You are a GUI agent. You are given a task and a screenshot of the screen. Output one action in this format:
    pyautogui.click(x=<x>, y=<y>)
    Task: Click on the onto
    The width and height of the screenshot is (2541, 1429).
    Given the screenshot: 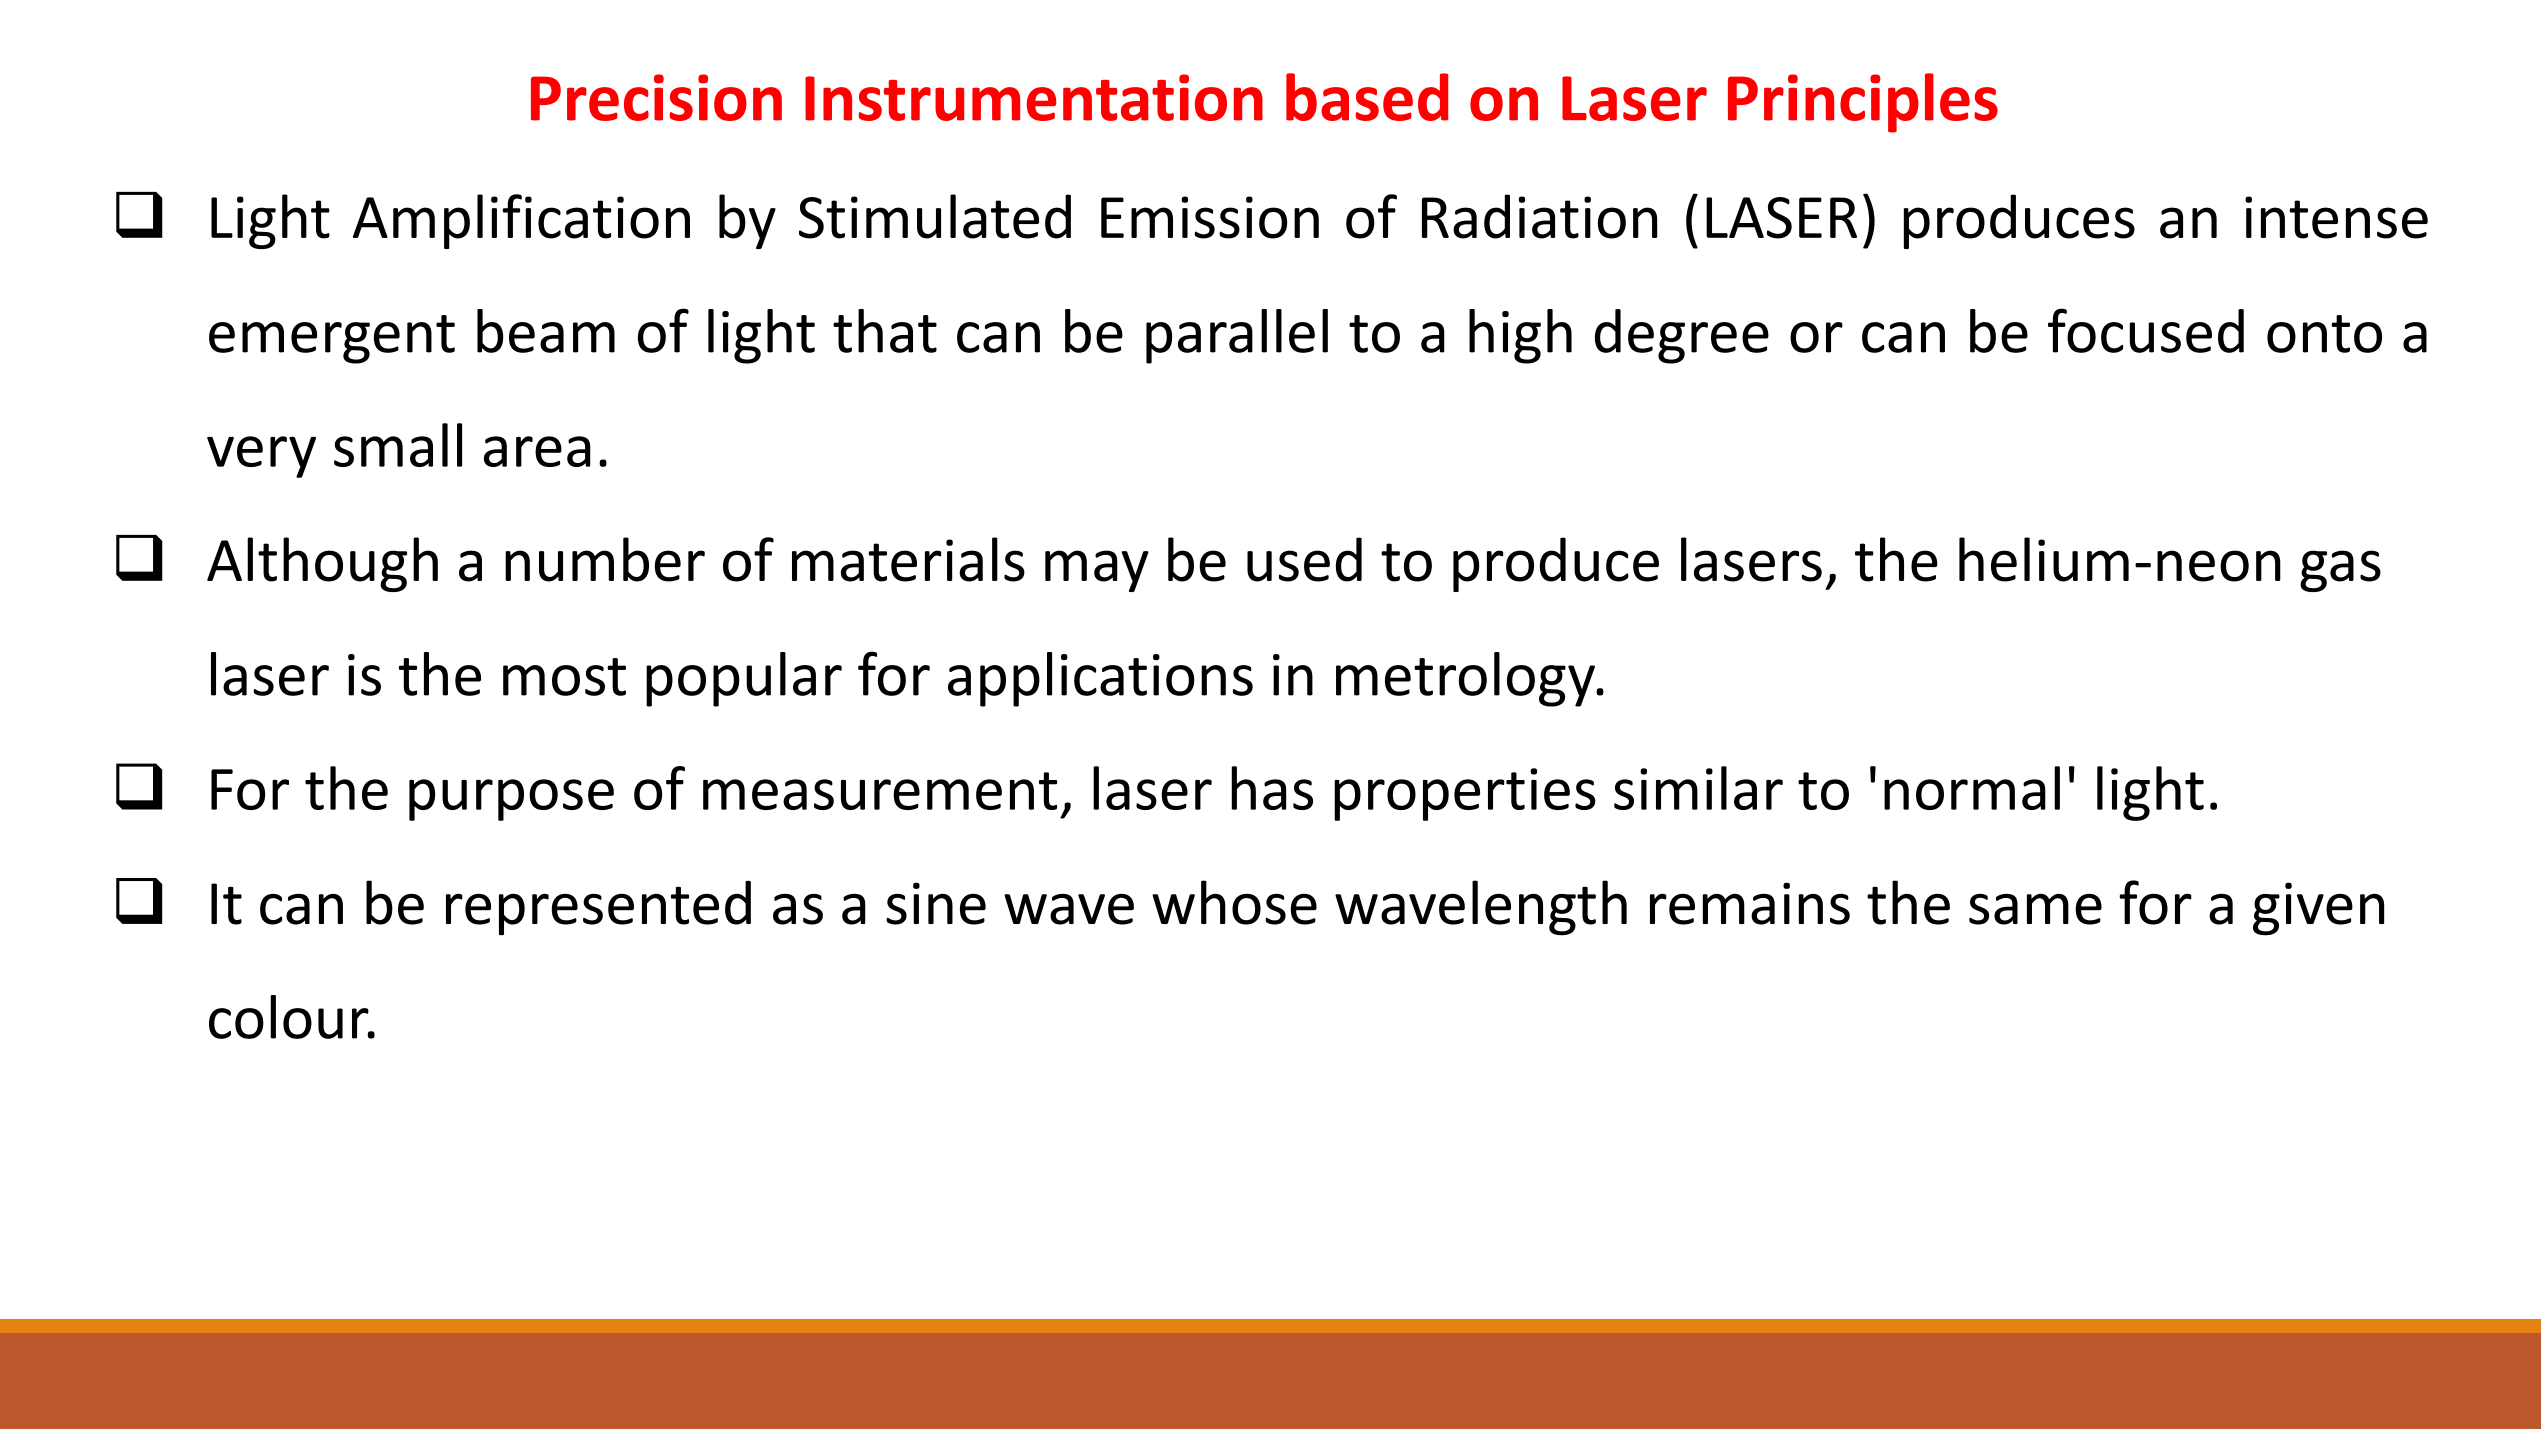 What is the action you would take?
    pyautogui.click(x=2324, y=334)
